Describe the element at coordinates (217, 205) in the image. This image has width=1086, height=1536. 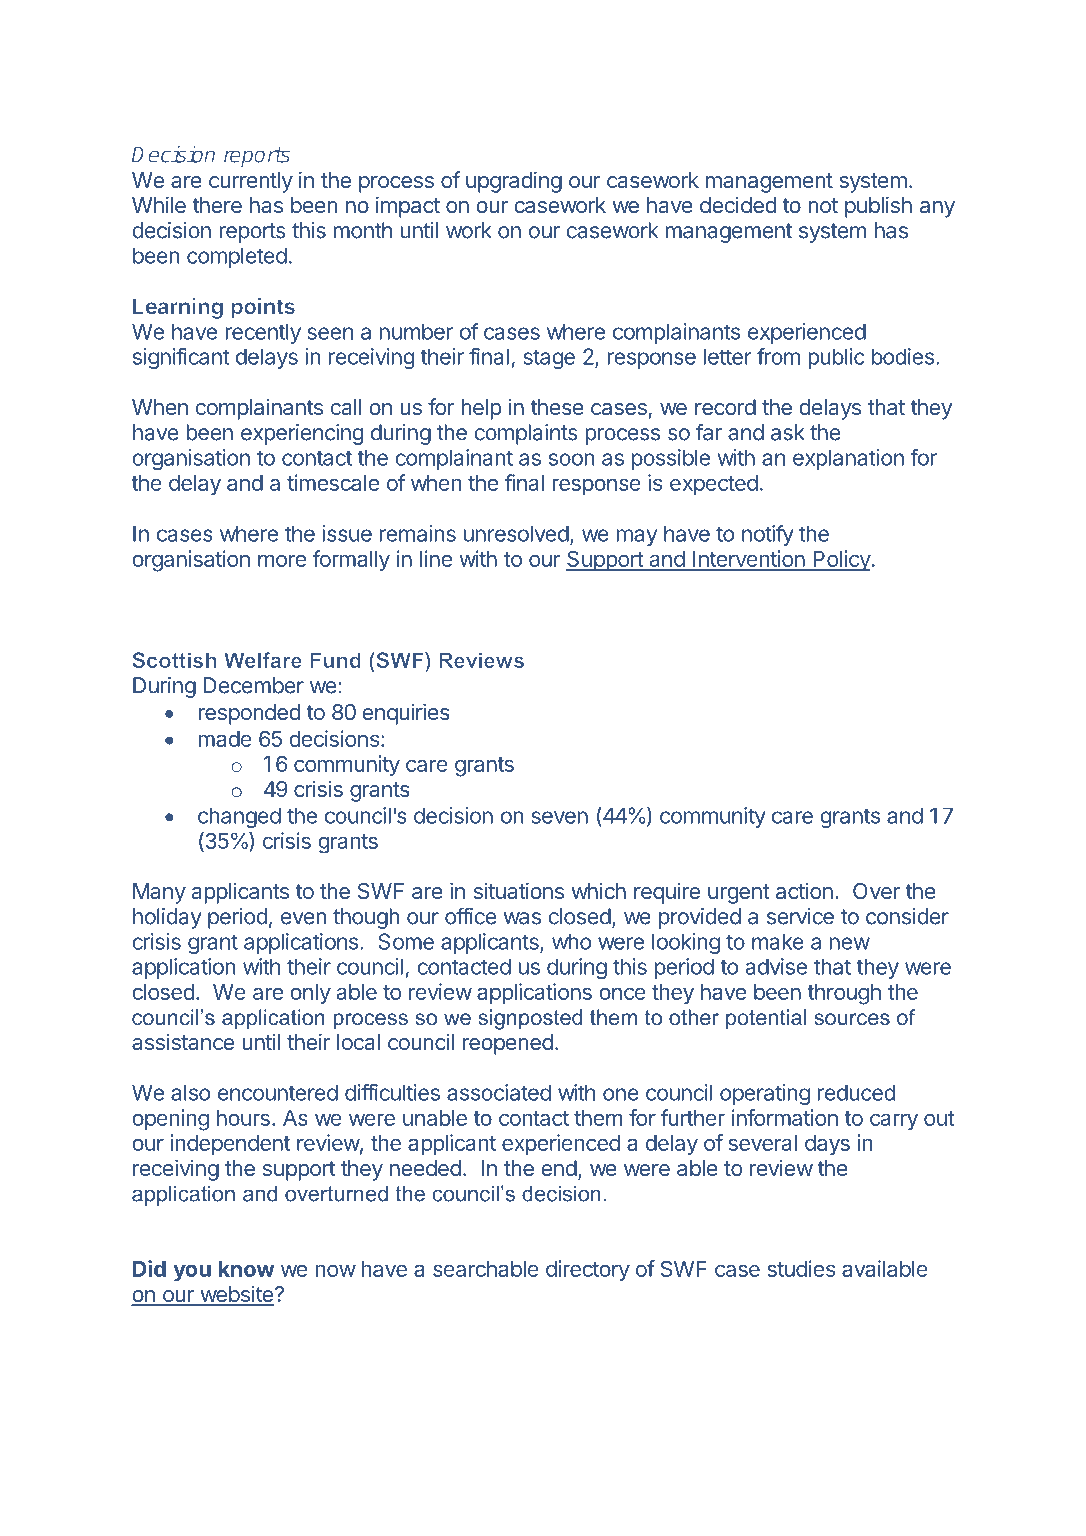
I see `there` at that location.
